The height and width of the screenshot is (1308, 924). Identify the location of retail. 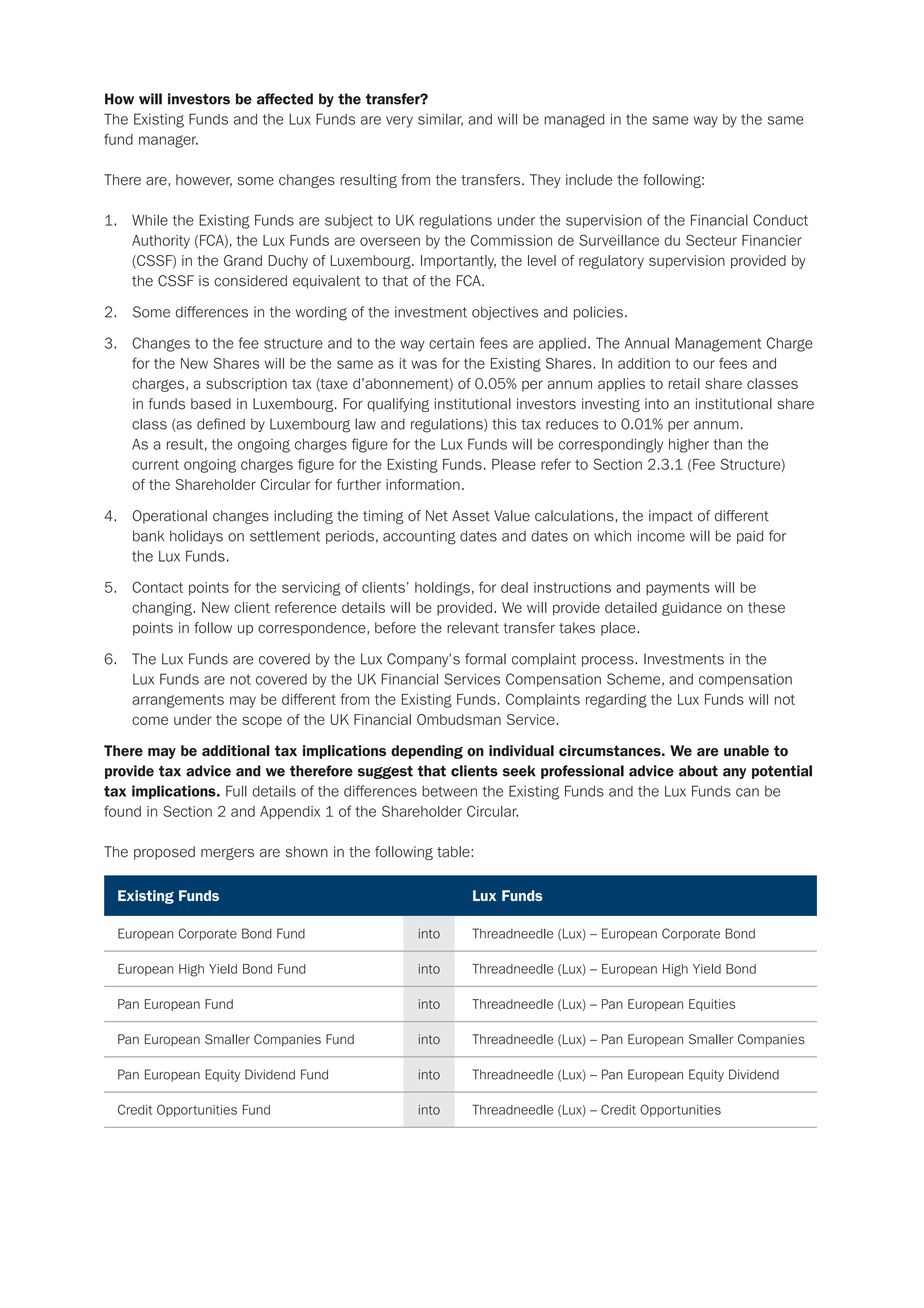
(684, 383).
